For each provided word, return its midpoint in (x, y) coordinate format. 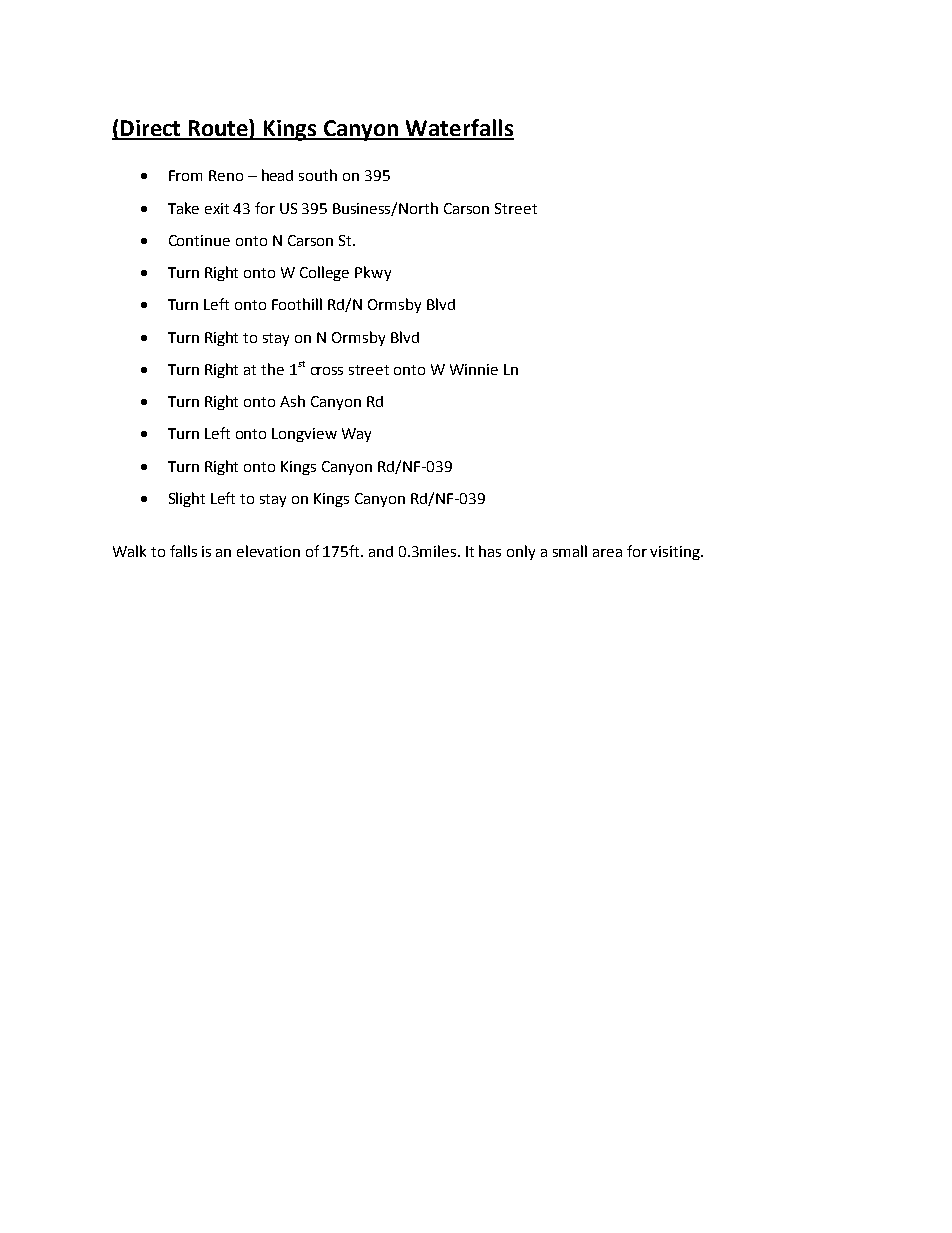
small (570, 551)
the (272, 369)
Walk (129, 551)
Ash (292, 401)
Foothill (297, 304)
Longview (304, 435)
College (324, 273)
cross (327, 371)
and (381, 551)
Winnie (474, 369)
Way (356, 435)
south (318, 175)
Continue (199, 240)
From (185, 175)
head (277, 175)
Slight (187, 499)
